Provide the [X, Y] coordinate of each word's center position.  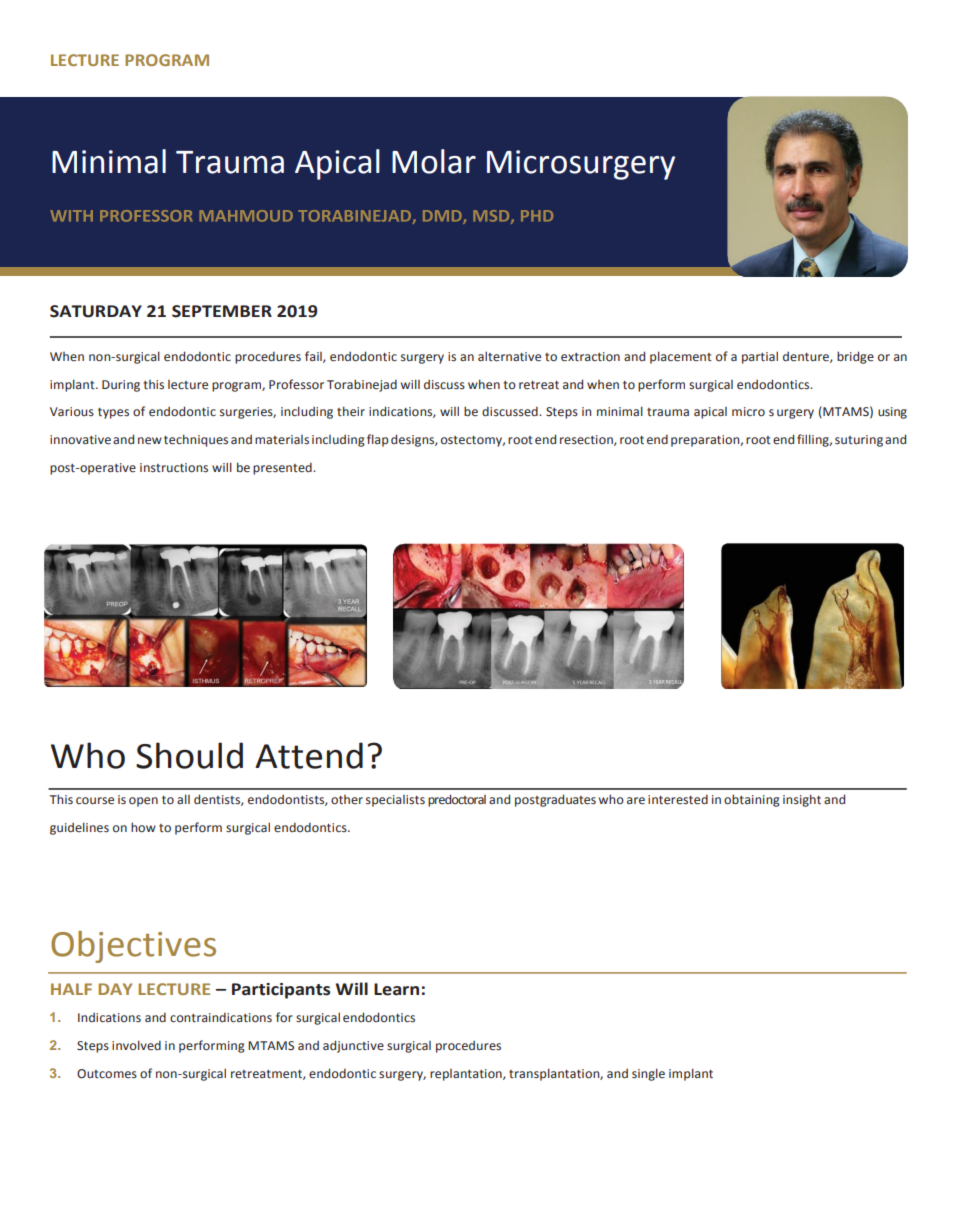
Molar [434, 161]
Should [189, 755]
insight [802, 800]
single [648, 1074]
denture [807, 357]
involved [136, 1045]
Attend [309, 755]
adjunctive [353, 1046]
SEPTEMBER [222, 311]
